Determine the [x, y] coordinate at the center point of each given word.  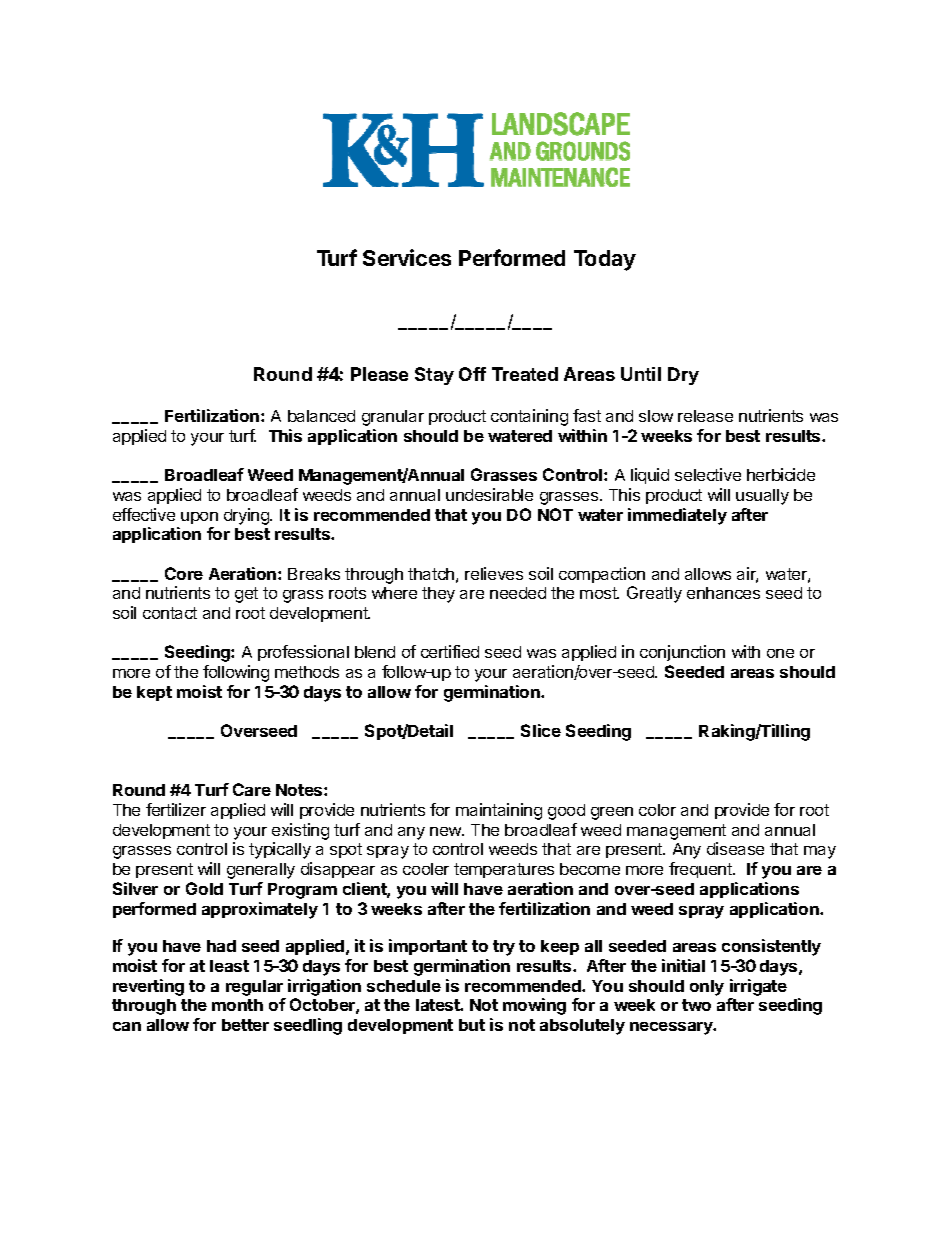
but [472, 1025]
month [237, 1005]
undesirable [489, 494]
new [446, 831]
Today [605, 260]
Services [407, 257]
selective [708, 474]
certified [450, 651]
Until [641, 374]
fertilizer [176, 809]
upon [199, 518]
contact [170, 613]
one [780, 653]
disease [735, 848]
